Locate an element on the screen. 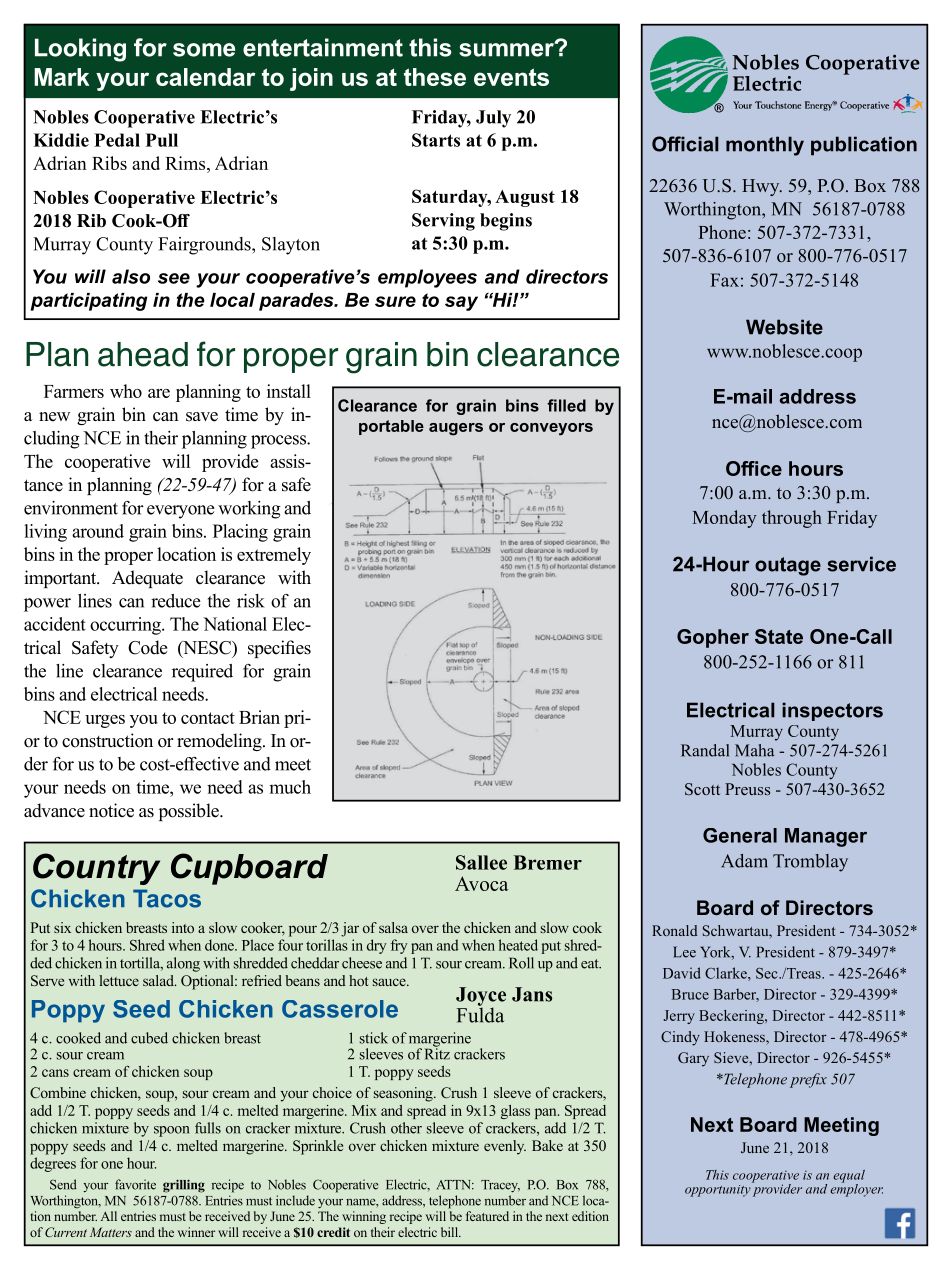 The image size is (952, 1270). monthly is located at coordinates (765, 146).
